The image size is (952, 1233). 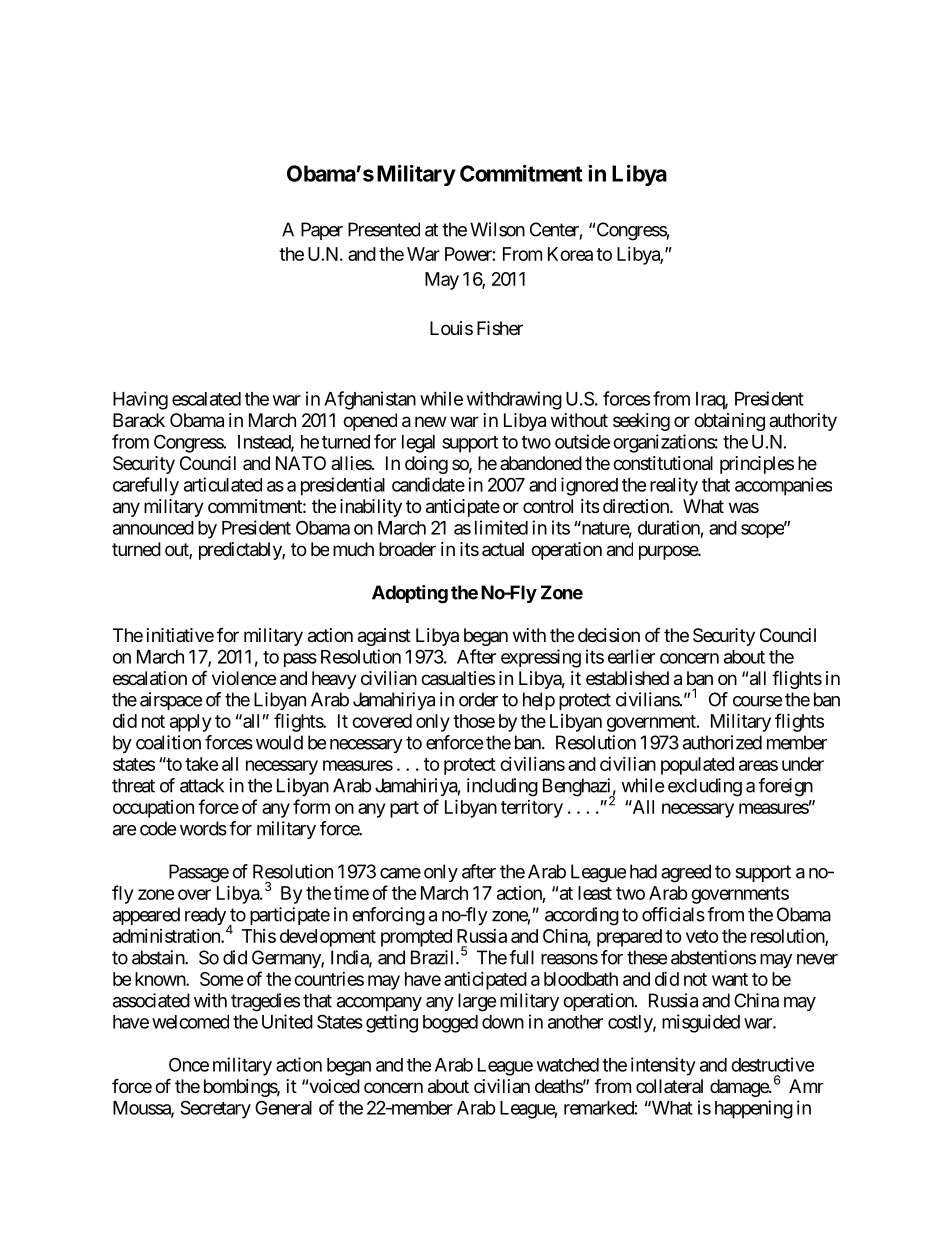 What do you see at coordinates (153, 528) in the page?
I see `announced` at bounding box center [153, 528].
